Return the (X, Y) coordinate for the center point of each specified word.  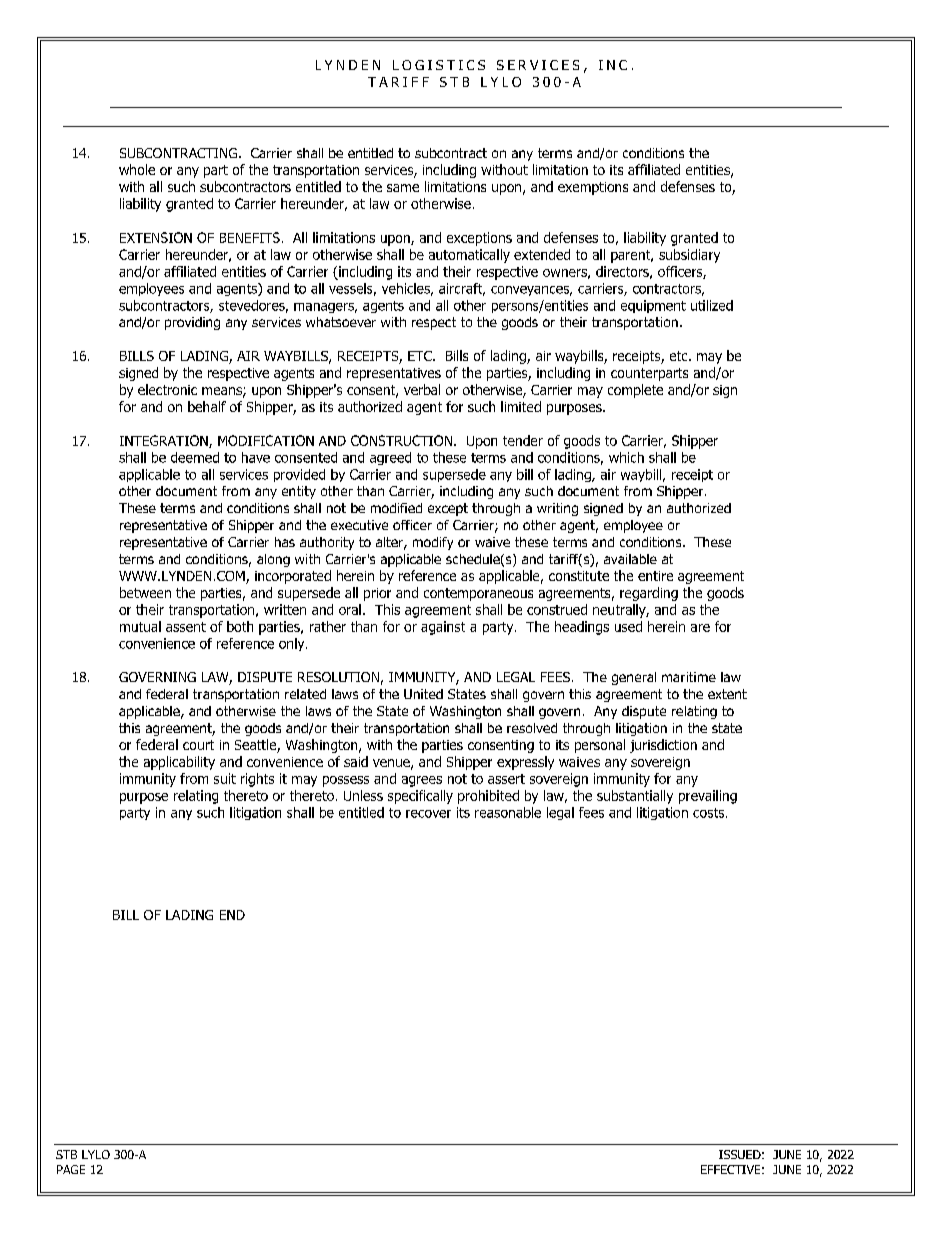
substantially (635, 797)
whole (137, 169)
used (628, 626)
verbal (422, 389)
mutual (140, 626)
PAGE (71, 1169)
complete (635, 391)
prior (377, 594)
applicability (179, 763)
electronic (167, 389)
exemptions (593, 188)
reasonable (508, 812)
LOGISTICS (439, 65)
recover (428, 814)
